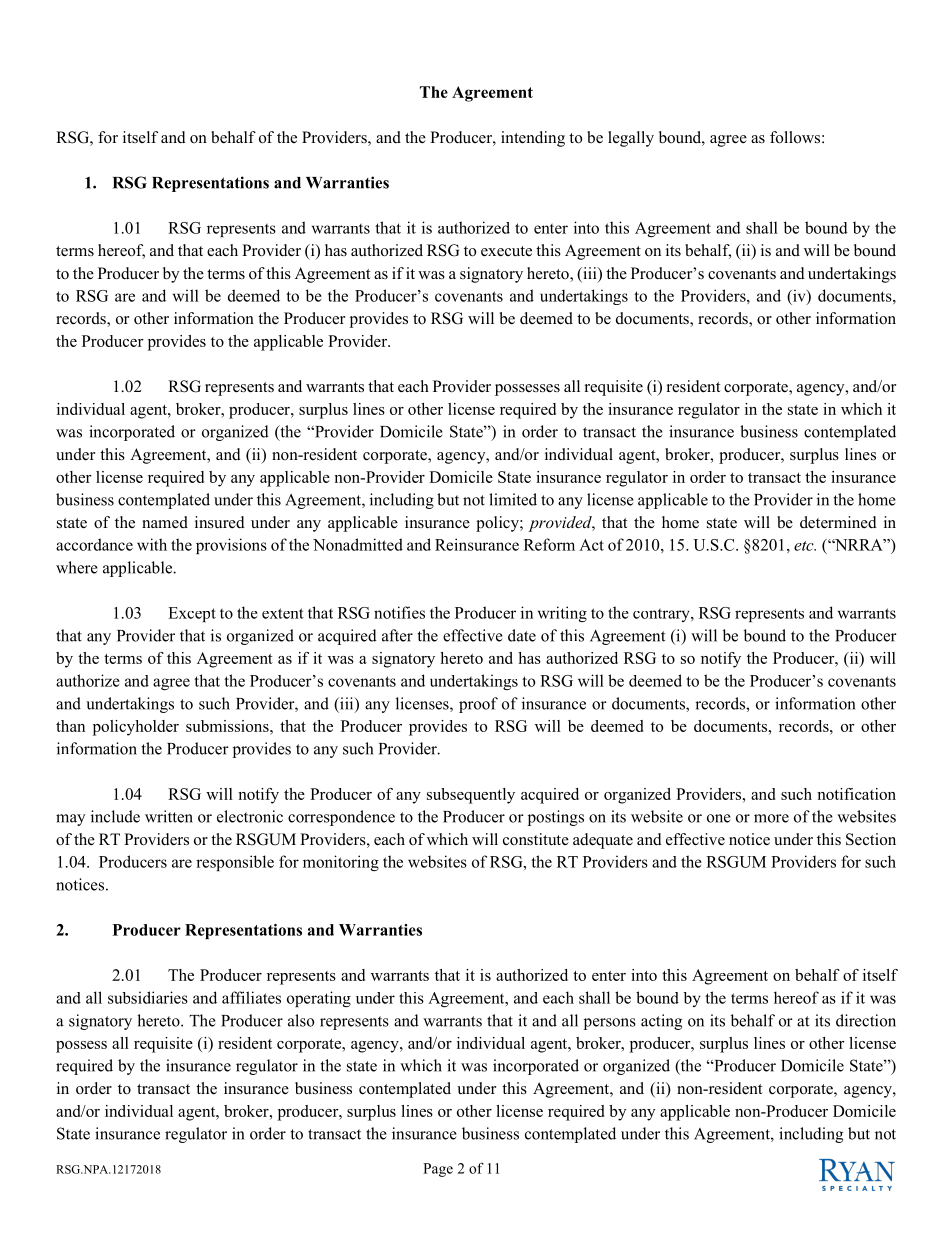 This screenshot has width=952, height=1233. I want to click on Except, so click(192, 614).
